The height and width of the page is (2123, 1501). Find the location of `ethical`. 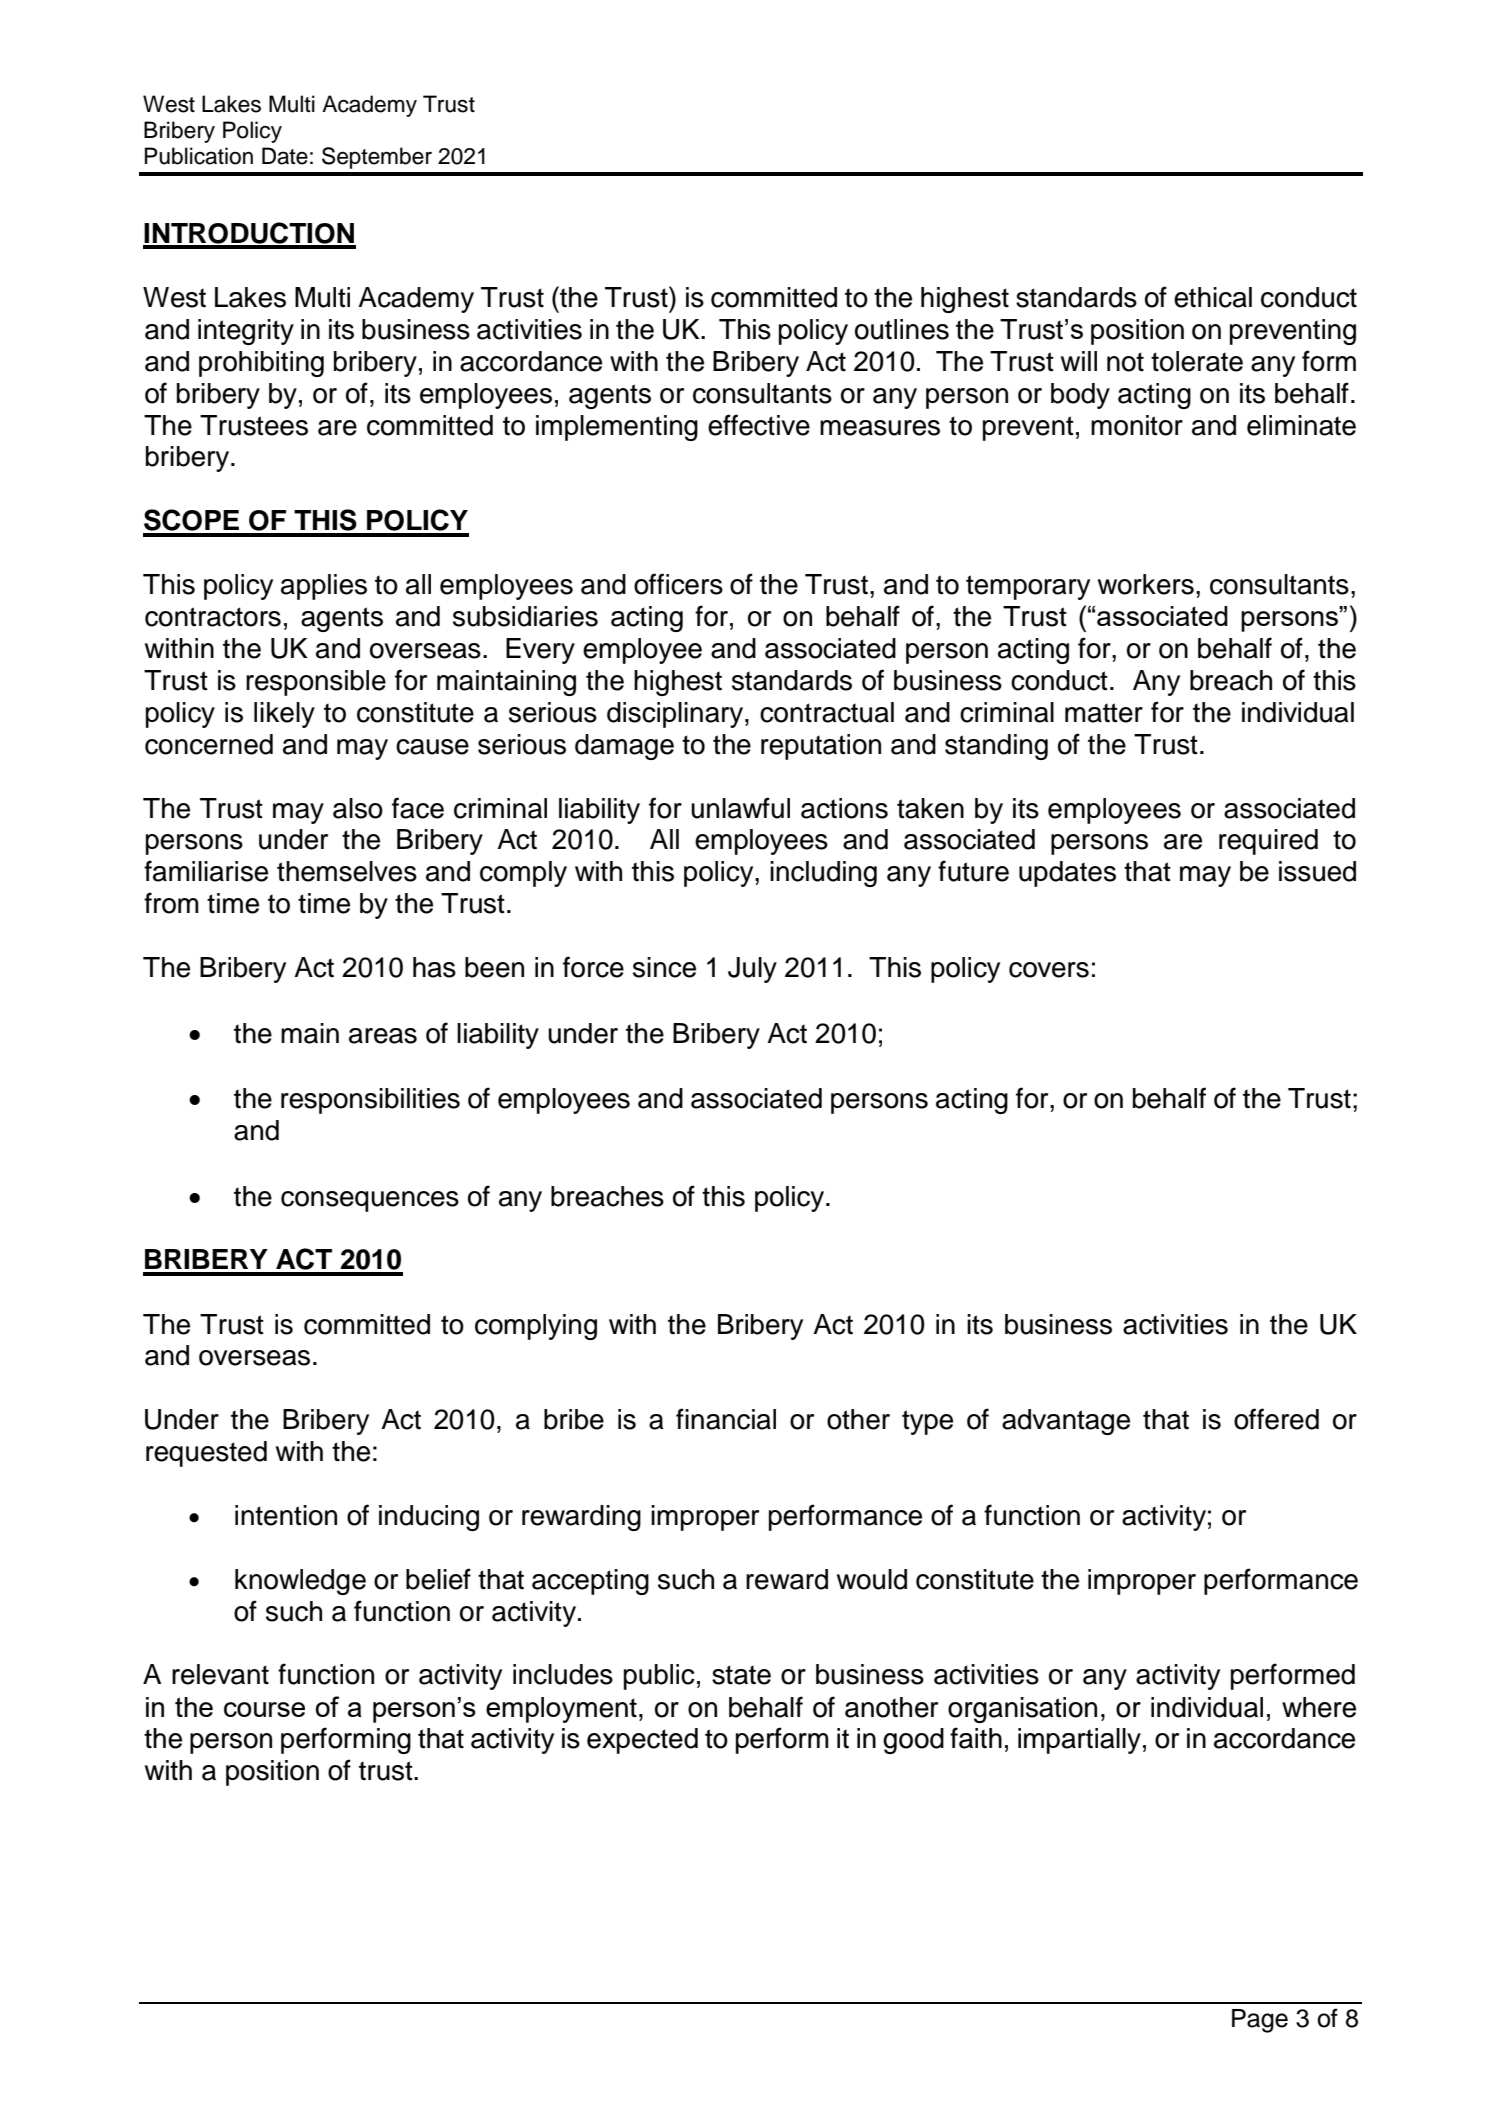

ethical is located at coordinates (1213, 297).
